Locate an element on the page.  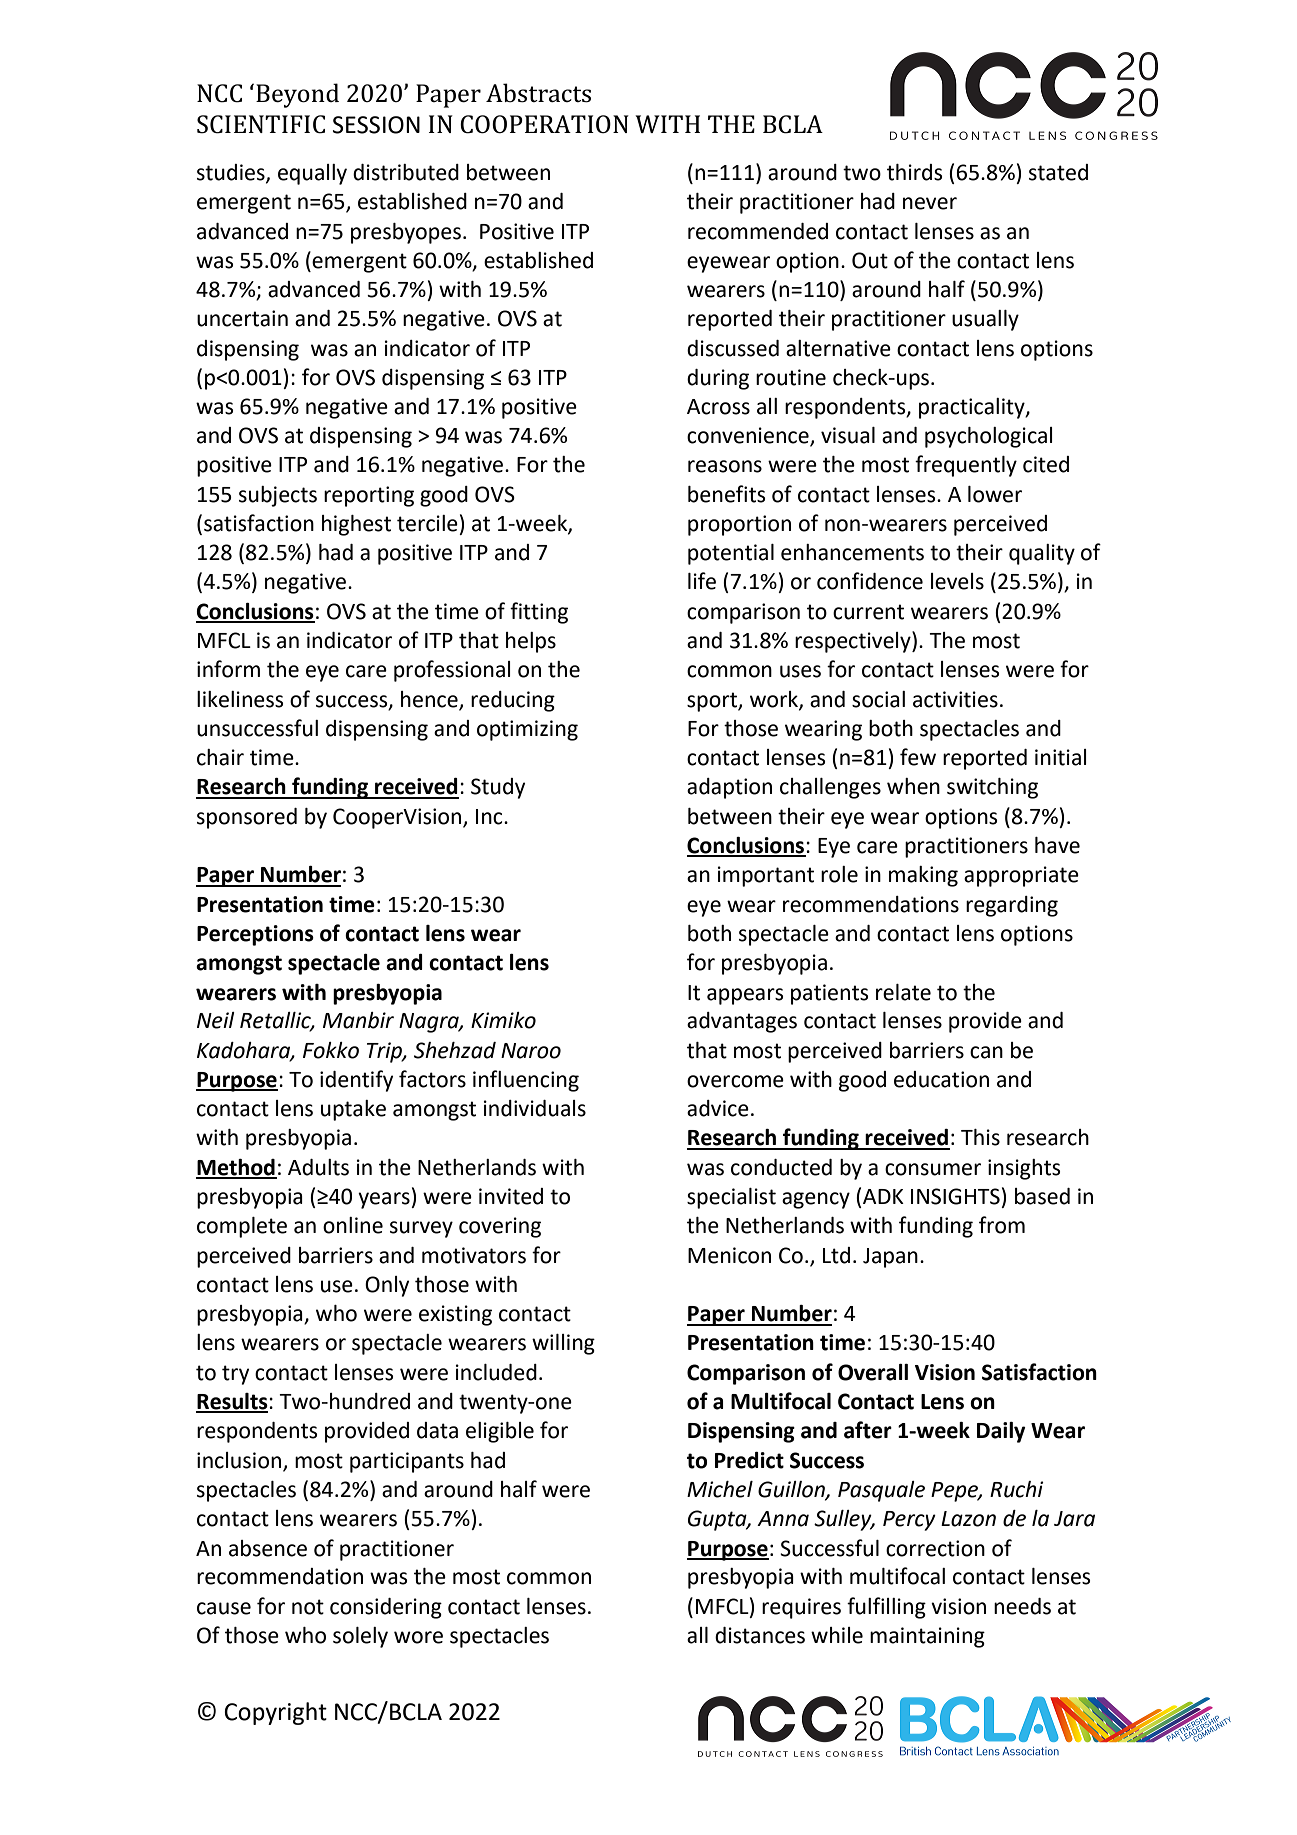
life is located at coordinates (702, 581).
